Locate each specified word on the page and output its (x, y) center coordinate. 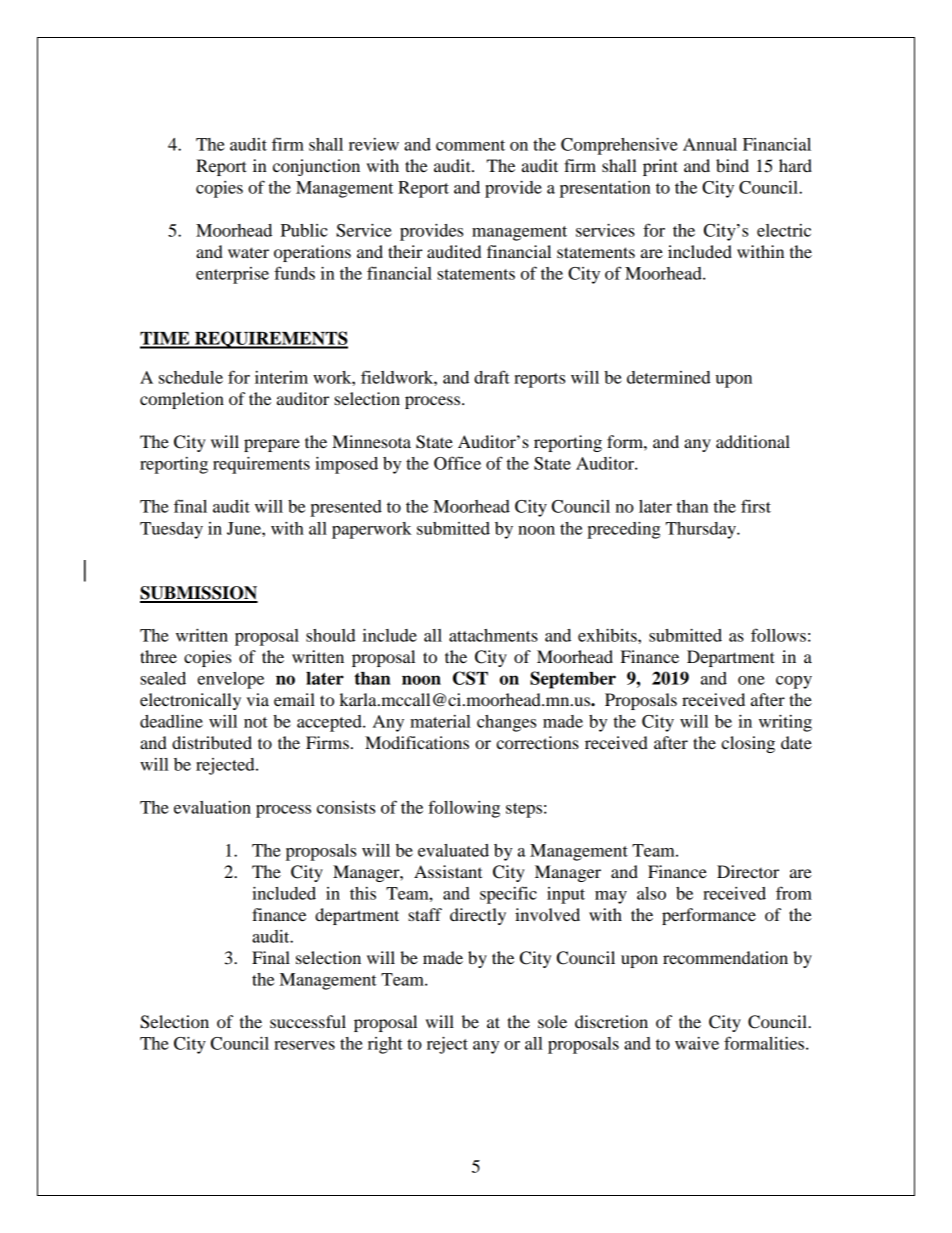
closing (748, 744)
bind (732, 165)
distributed (212, 742)
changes (506, 723)
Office (457, 463)
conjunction (316, 167)
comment (470, 145)
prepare (272, 445)
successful (308, 1021)
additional (753, 441)
